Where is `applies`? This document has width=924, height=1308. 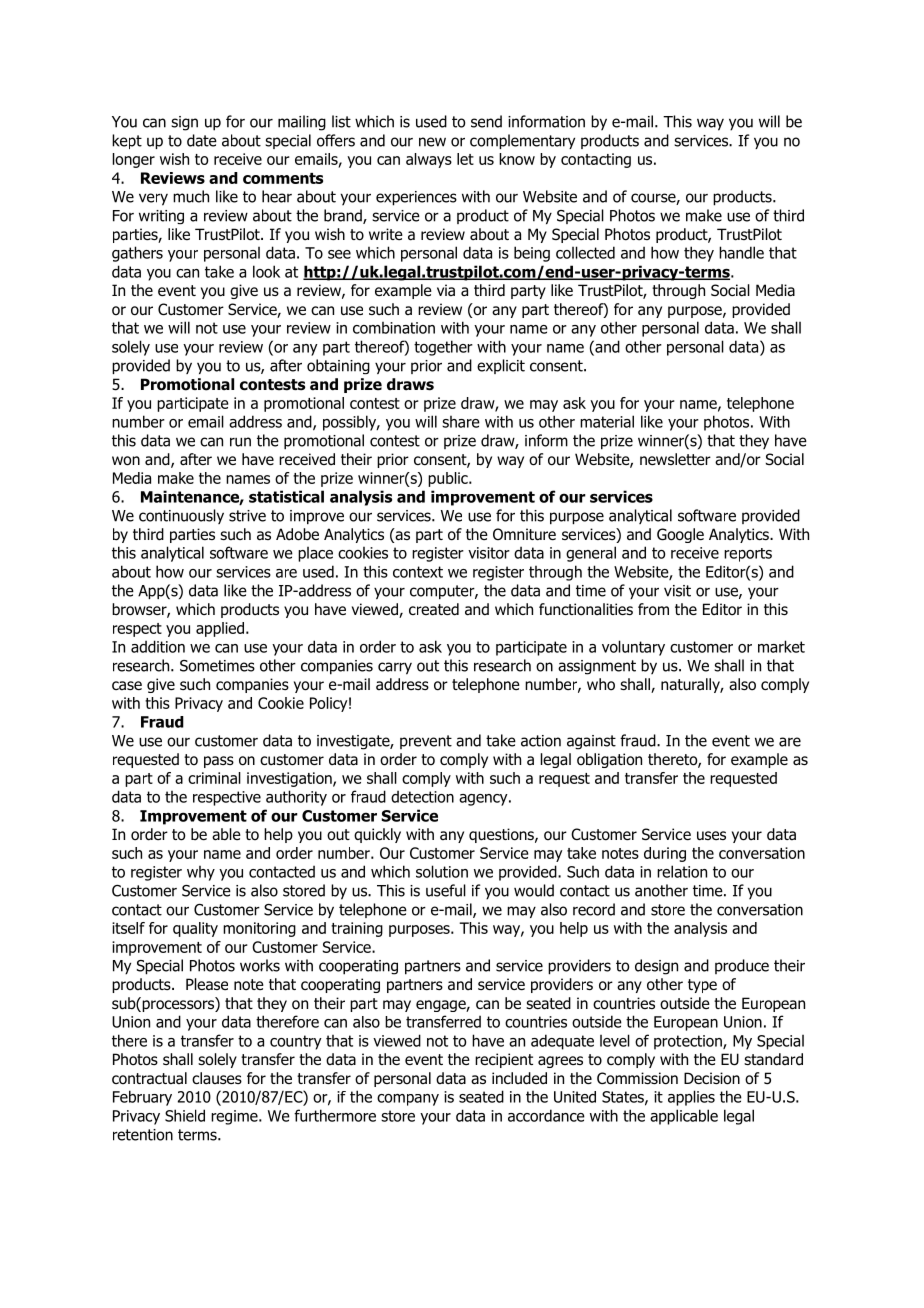
applies is located at coordinates (691, 1098).
